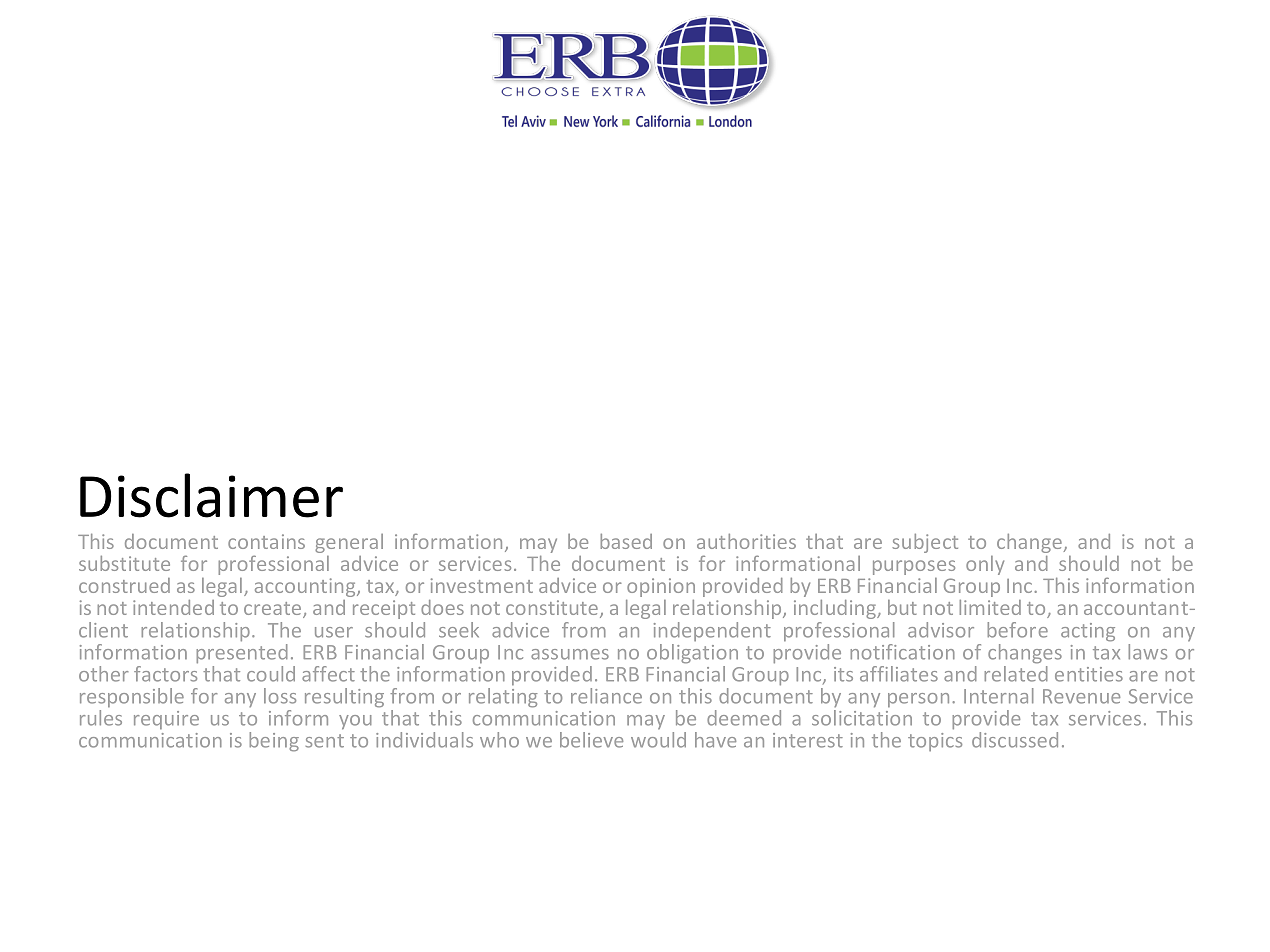 The image size is (1270, 952). I want to click on only, so click(985, 565).
